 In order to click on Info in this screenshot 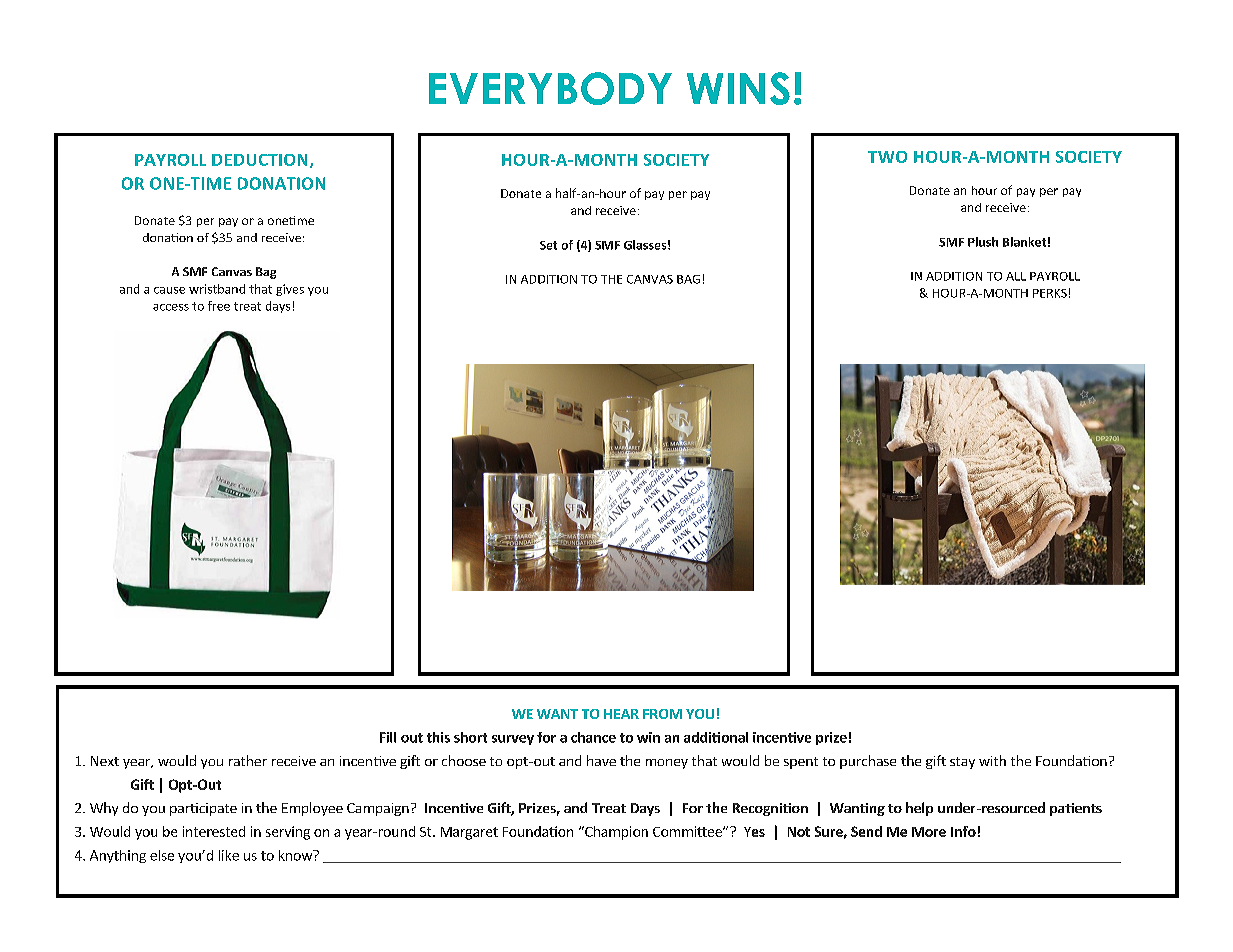, I will do `click(963, 831)`.
